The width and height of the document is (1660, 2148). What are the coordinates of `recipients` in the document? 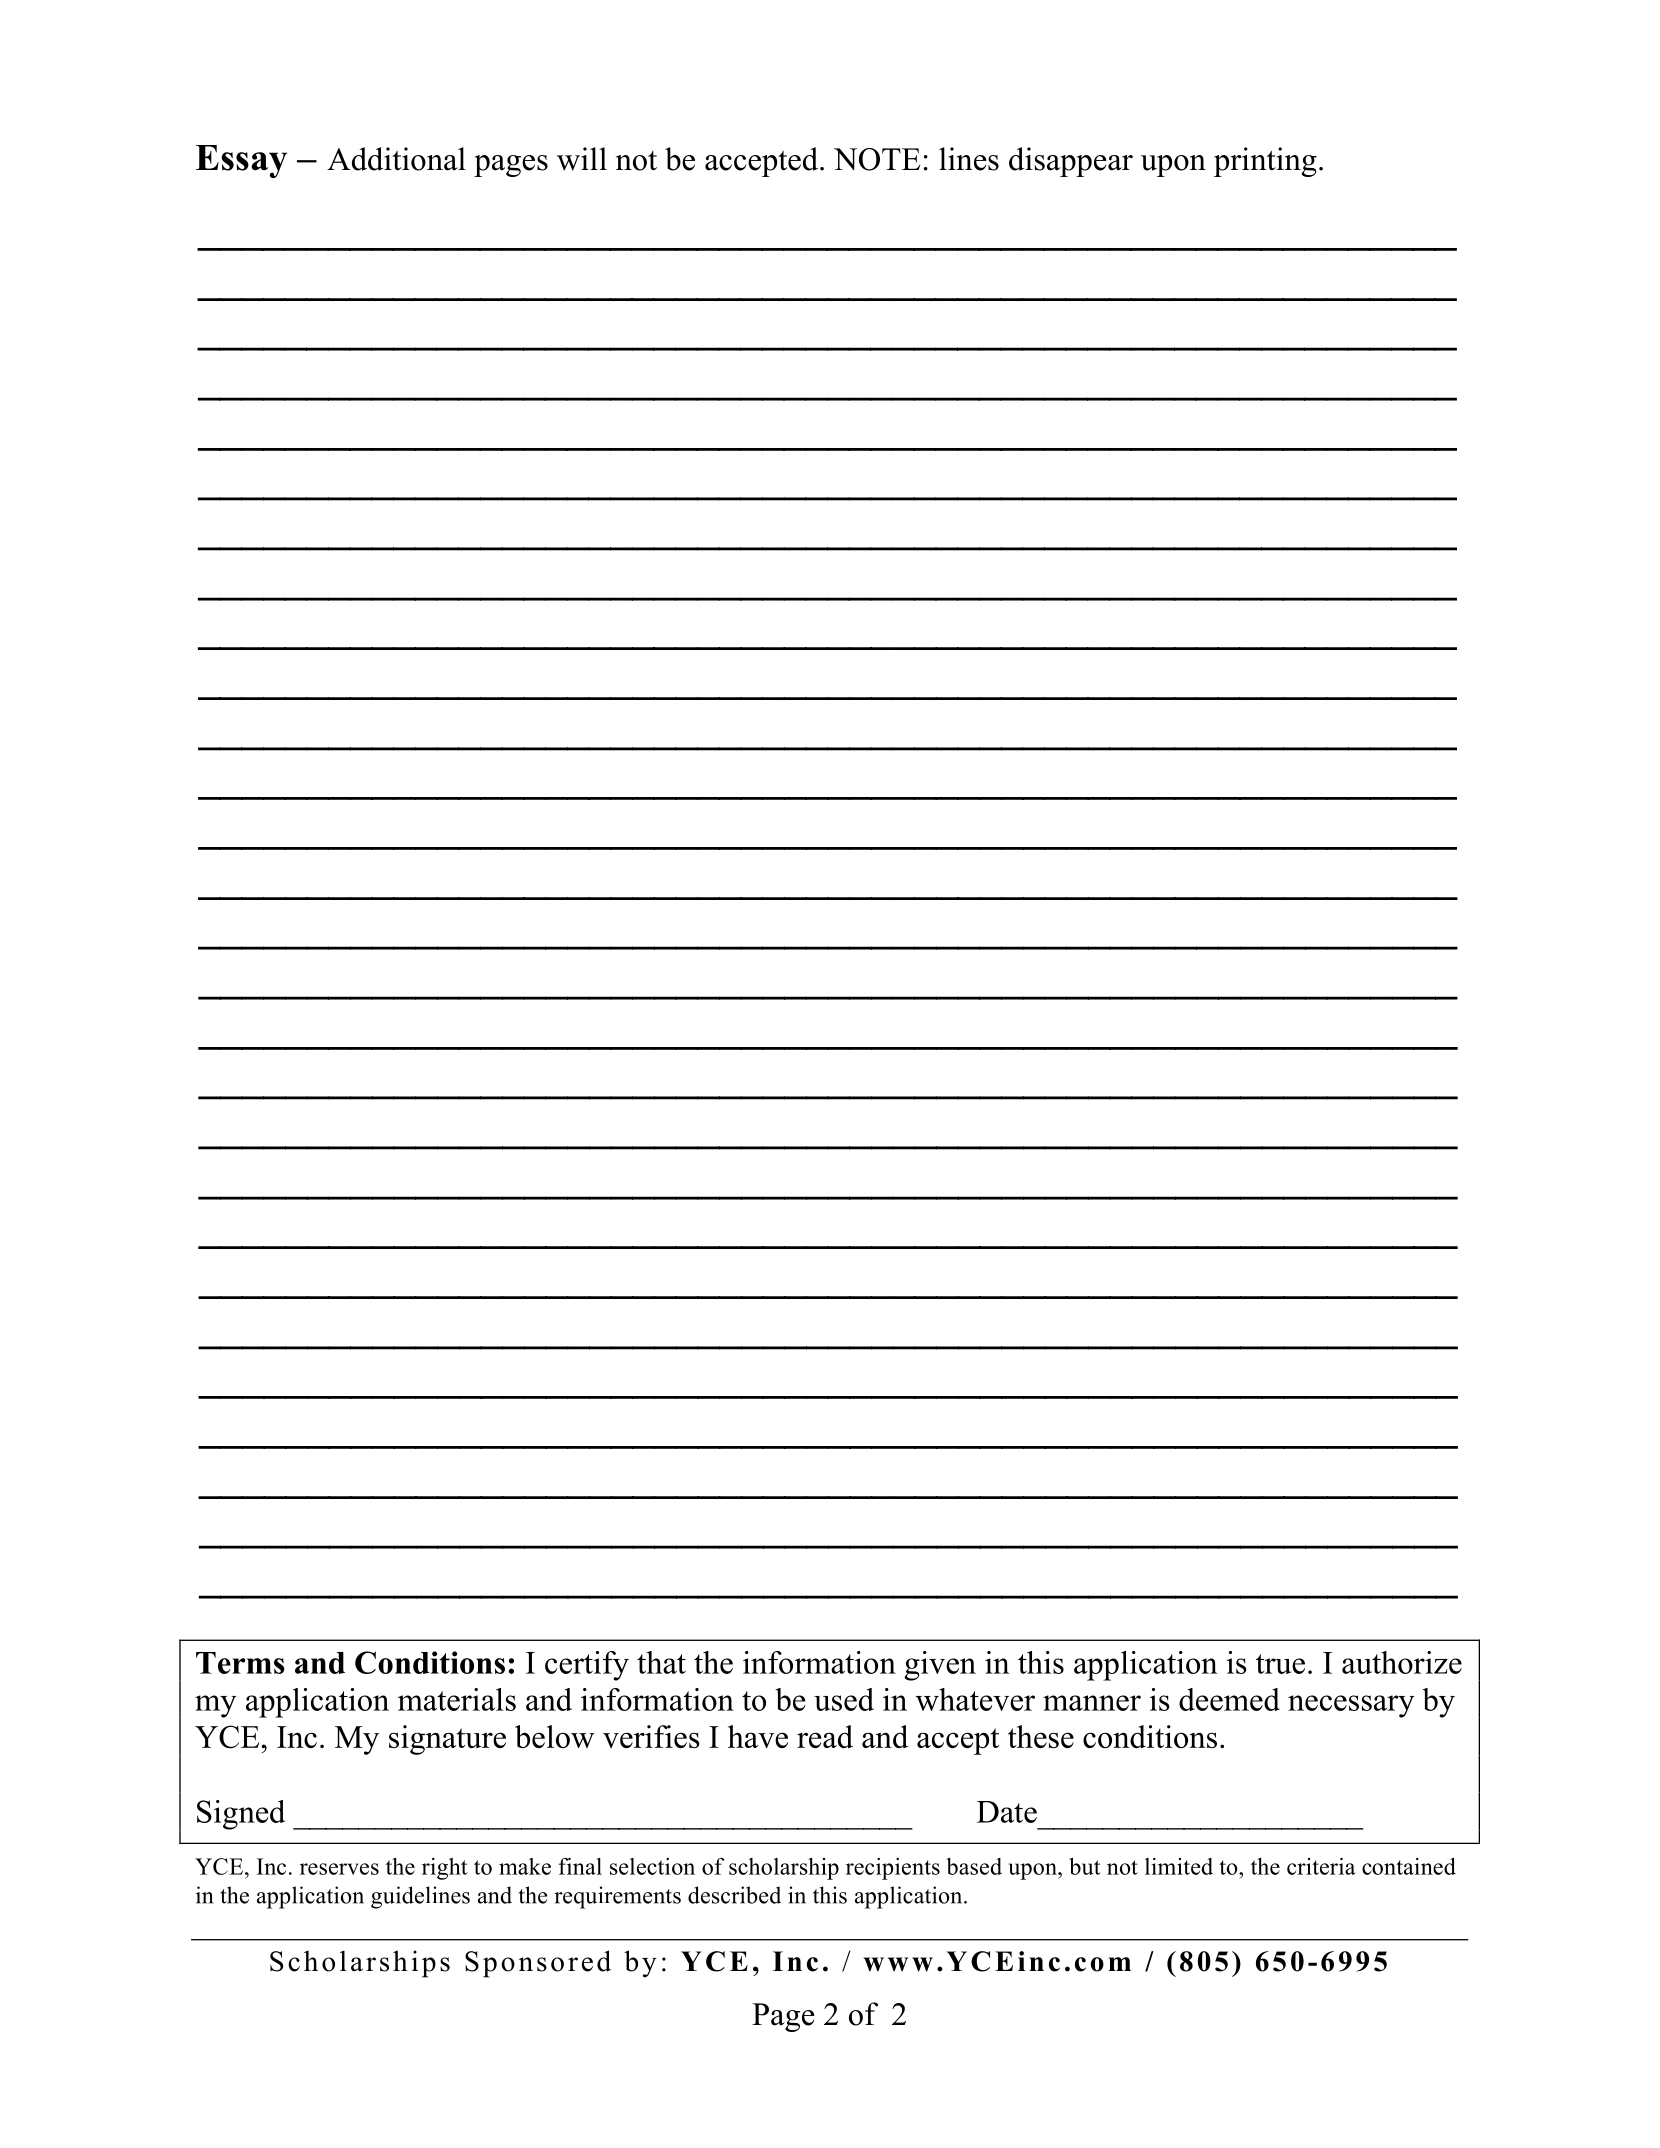 It's located at (893, 1869).
